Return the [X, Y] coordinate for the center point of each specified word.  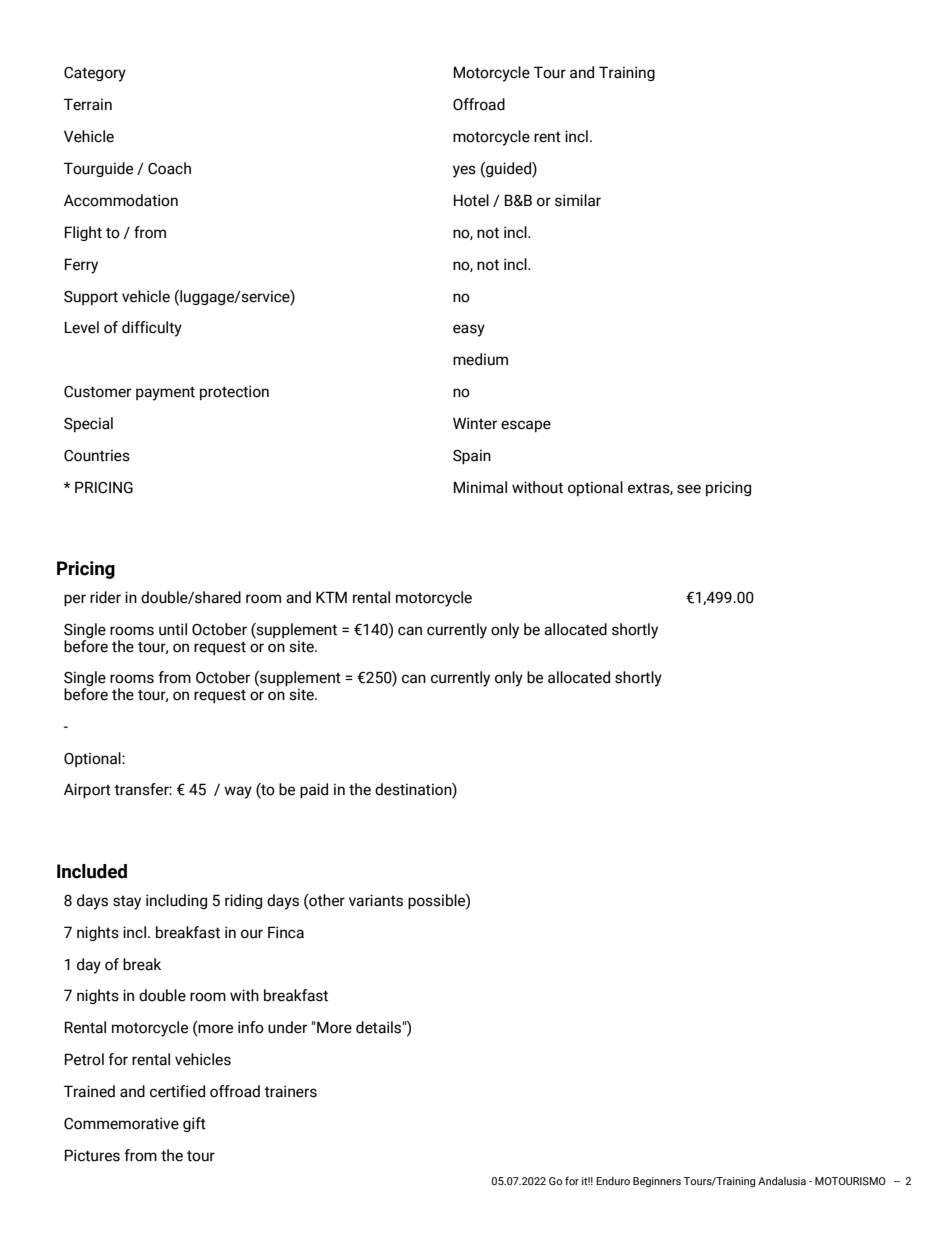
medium [480, 359]
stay [127, 903]
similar [578, 200]
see [689, 489]
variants [376, 900]
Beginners [657, 1182]
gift [194, 1124]
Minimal [480, 487]
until [173, 629]
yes [464, 171]
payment [165, 393]
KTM [331, 597]
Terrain [88, 104]
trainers [290, 1091]
